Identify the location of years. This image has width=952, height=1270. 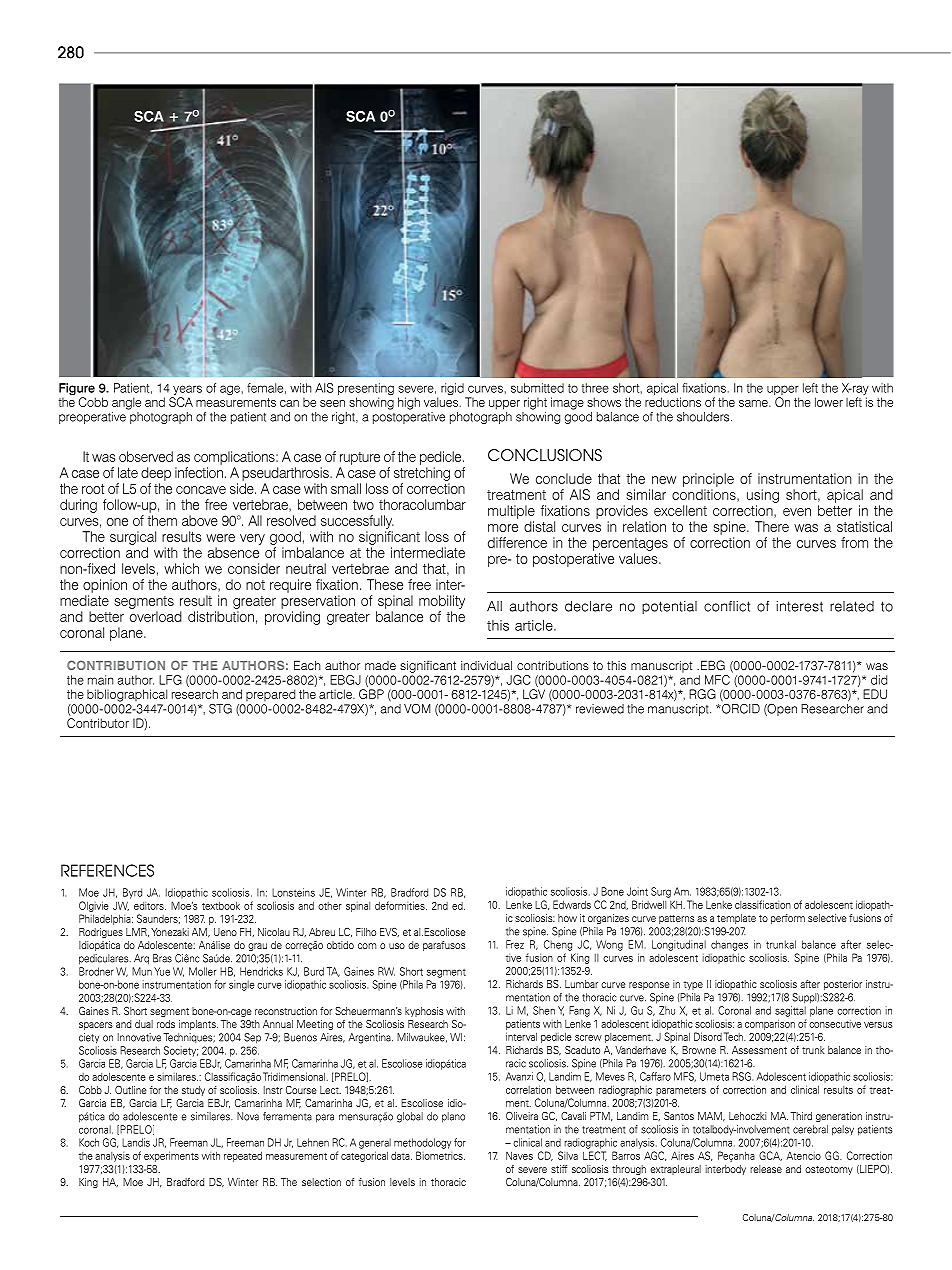
(186, 391).
